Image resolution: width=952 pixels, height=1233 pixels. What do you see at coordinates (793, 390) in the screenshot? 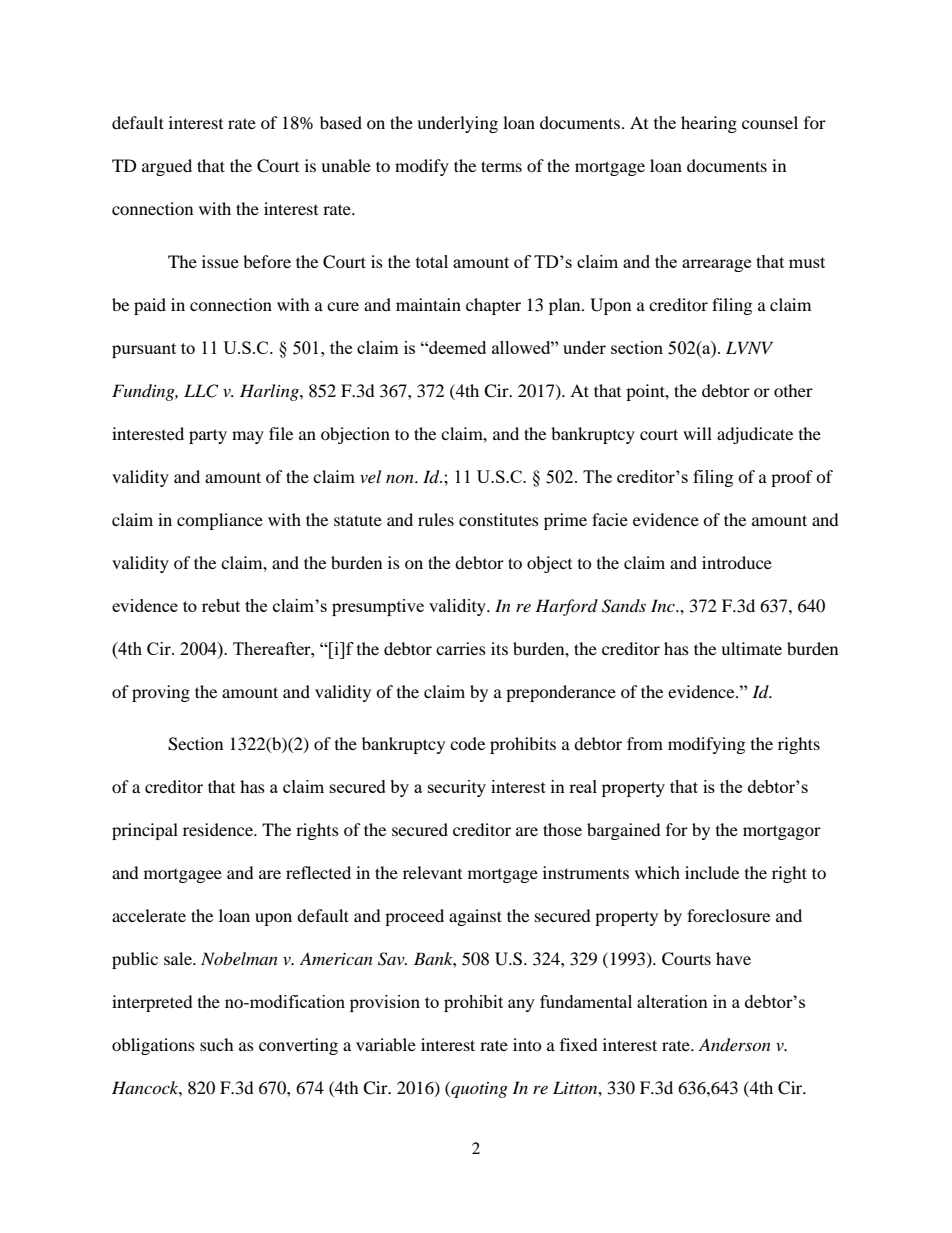
I see `other` at bounding box center [793, 390].
